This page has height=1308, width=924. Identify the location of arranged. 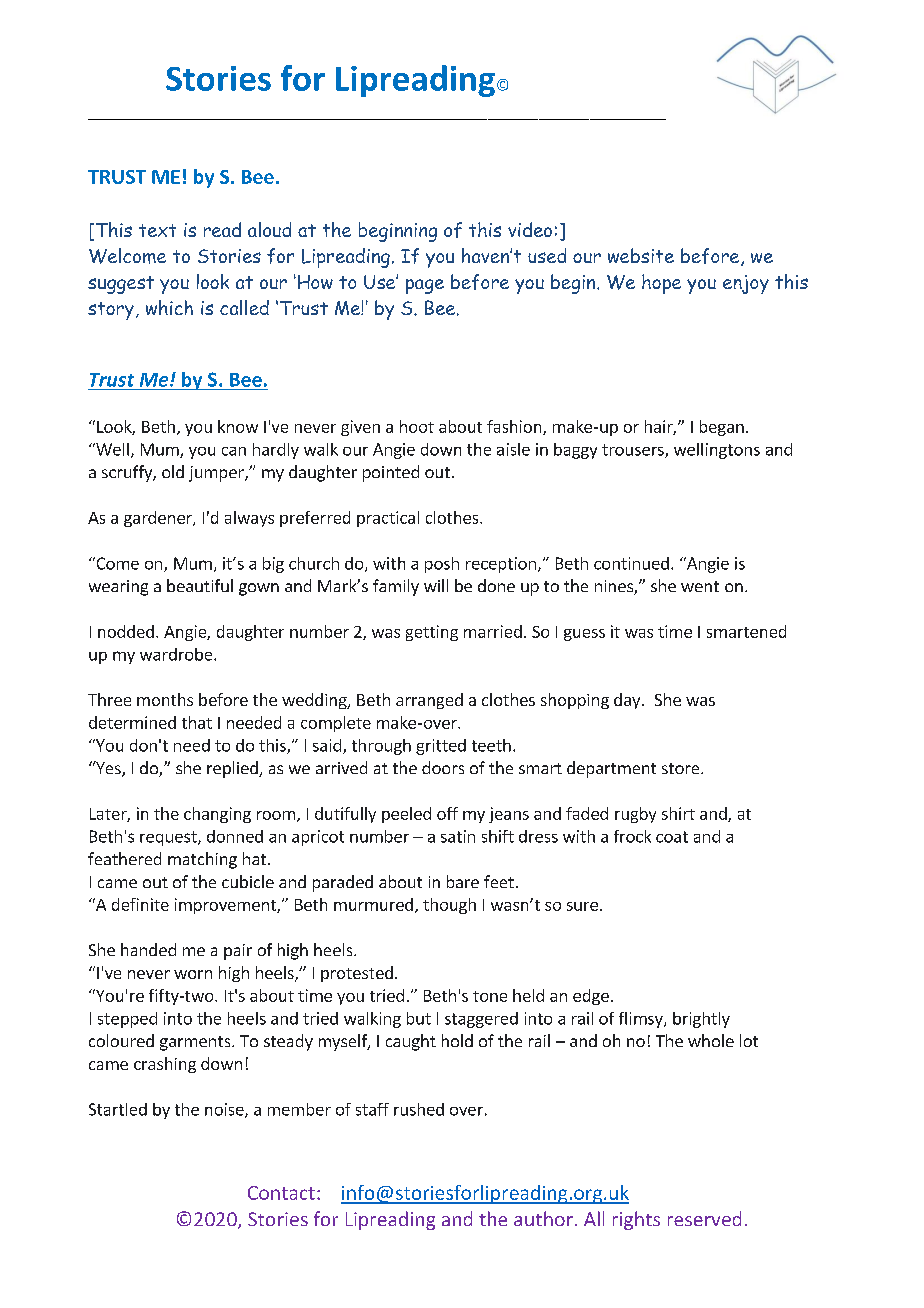
(429, 701).
